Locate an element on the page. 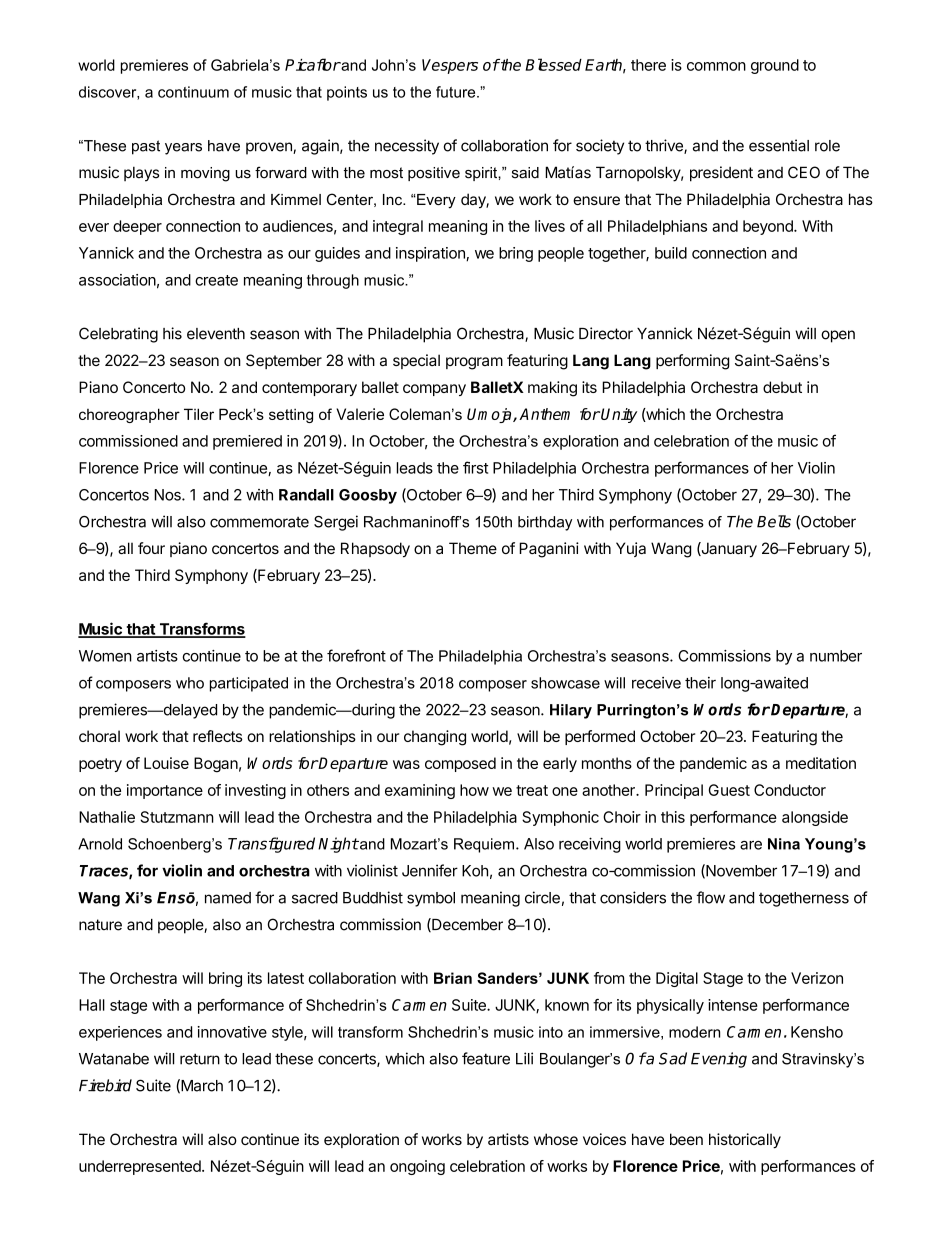 The width and height of the document is (952, 1233). importance is located at coordinates (165, 791).
